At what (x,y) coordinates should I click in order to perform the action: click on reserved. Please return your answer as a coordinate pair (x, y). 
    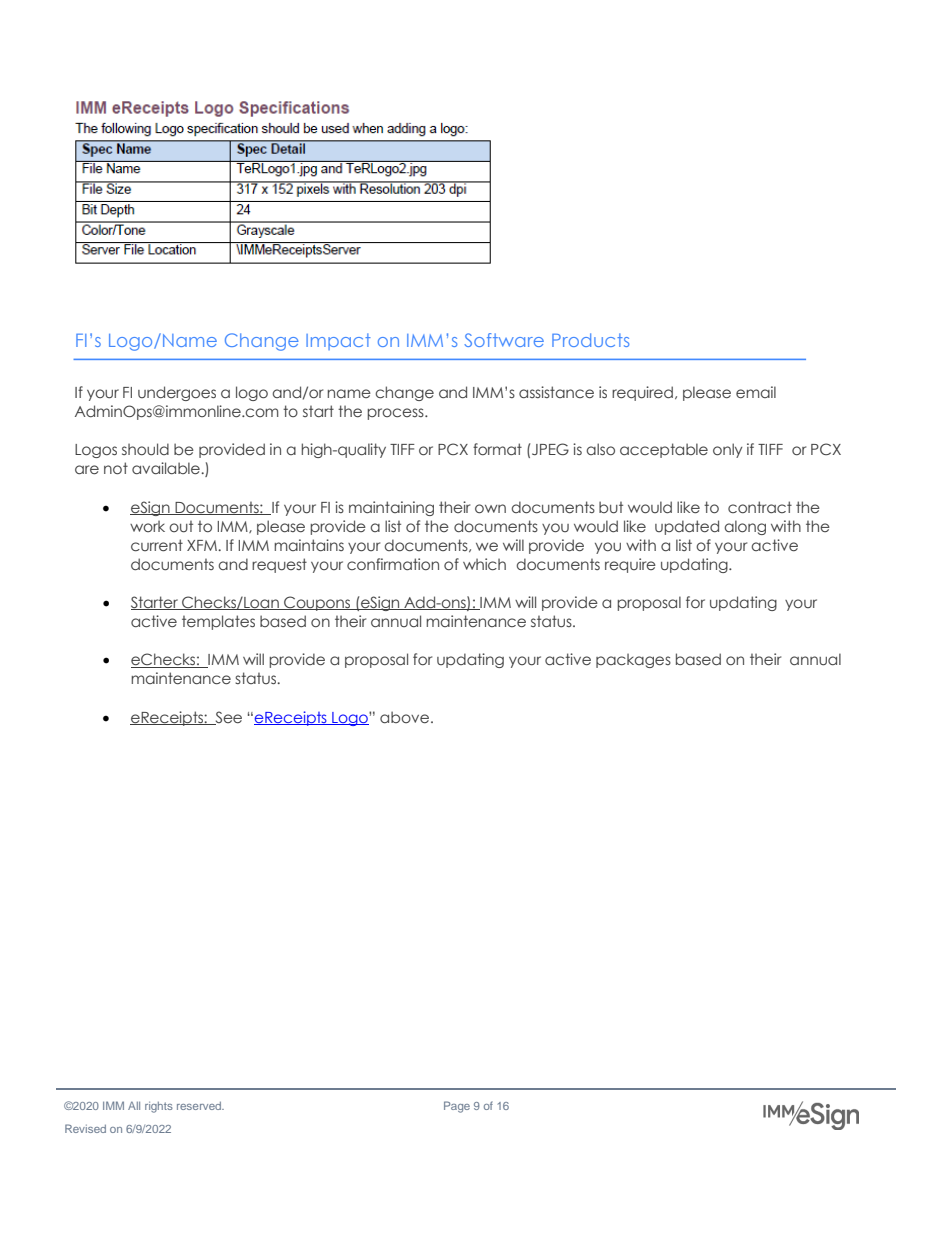
    Looking at the image, I should click on (200, 1106).
